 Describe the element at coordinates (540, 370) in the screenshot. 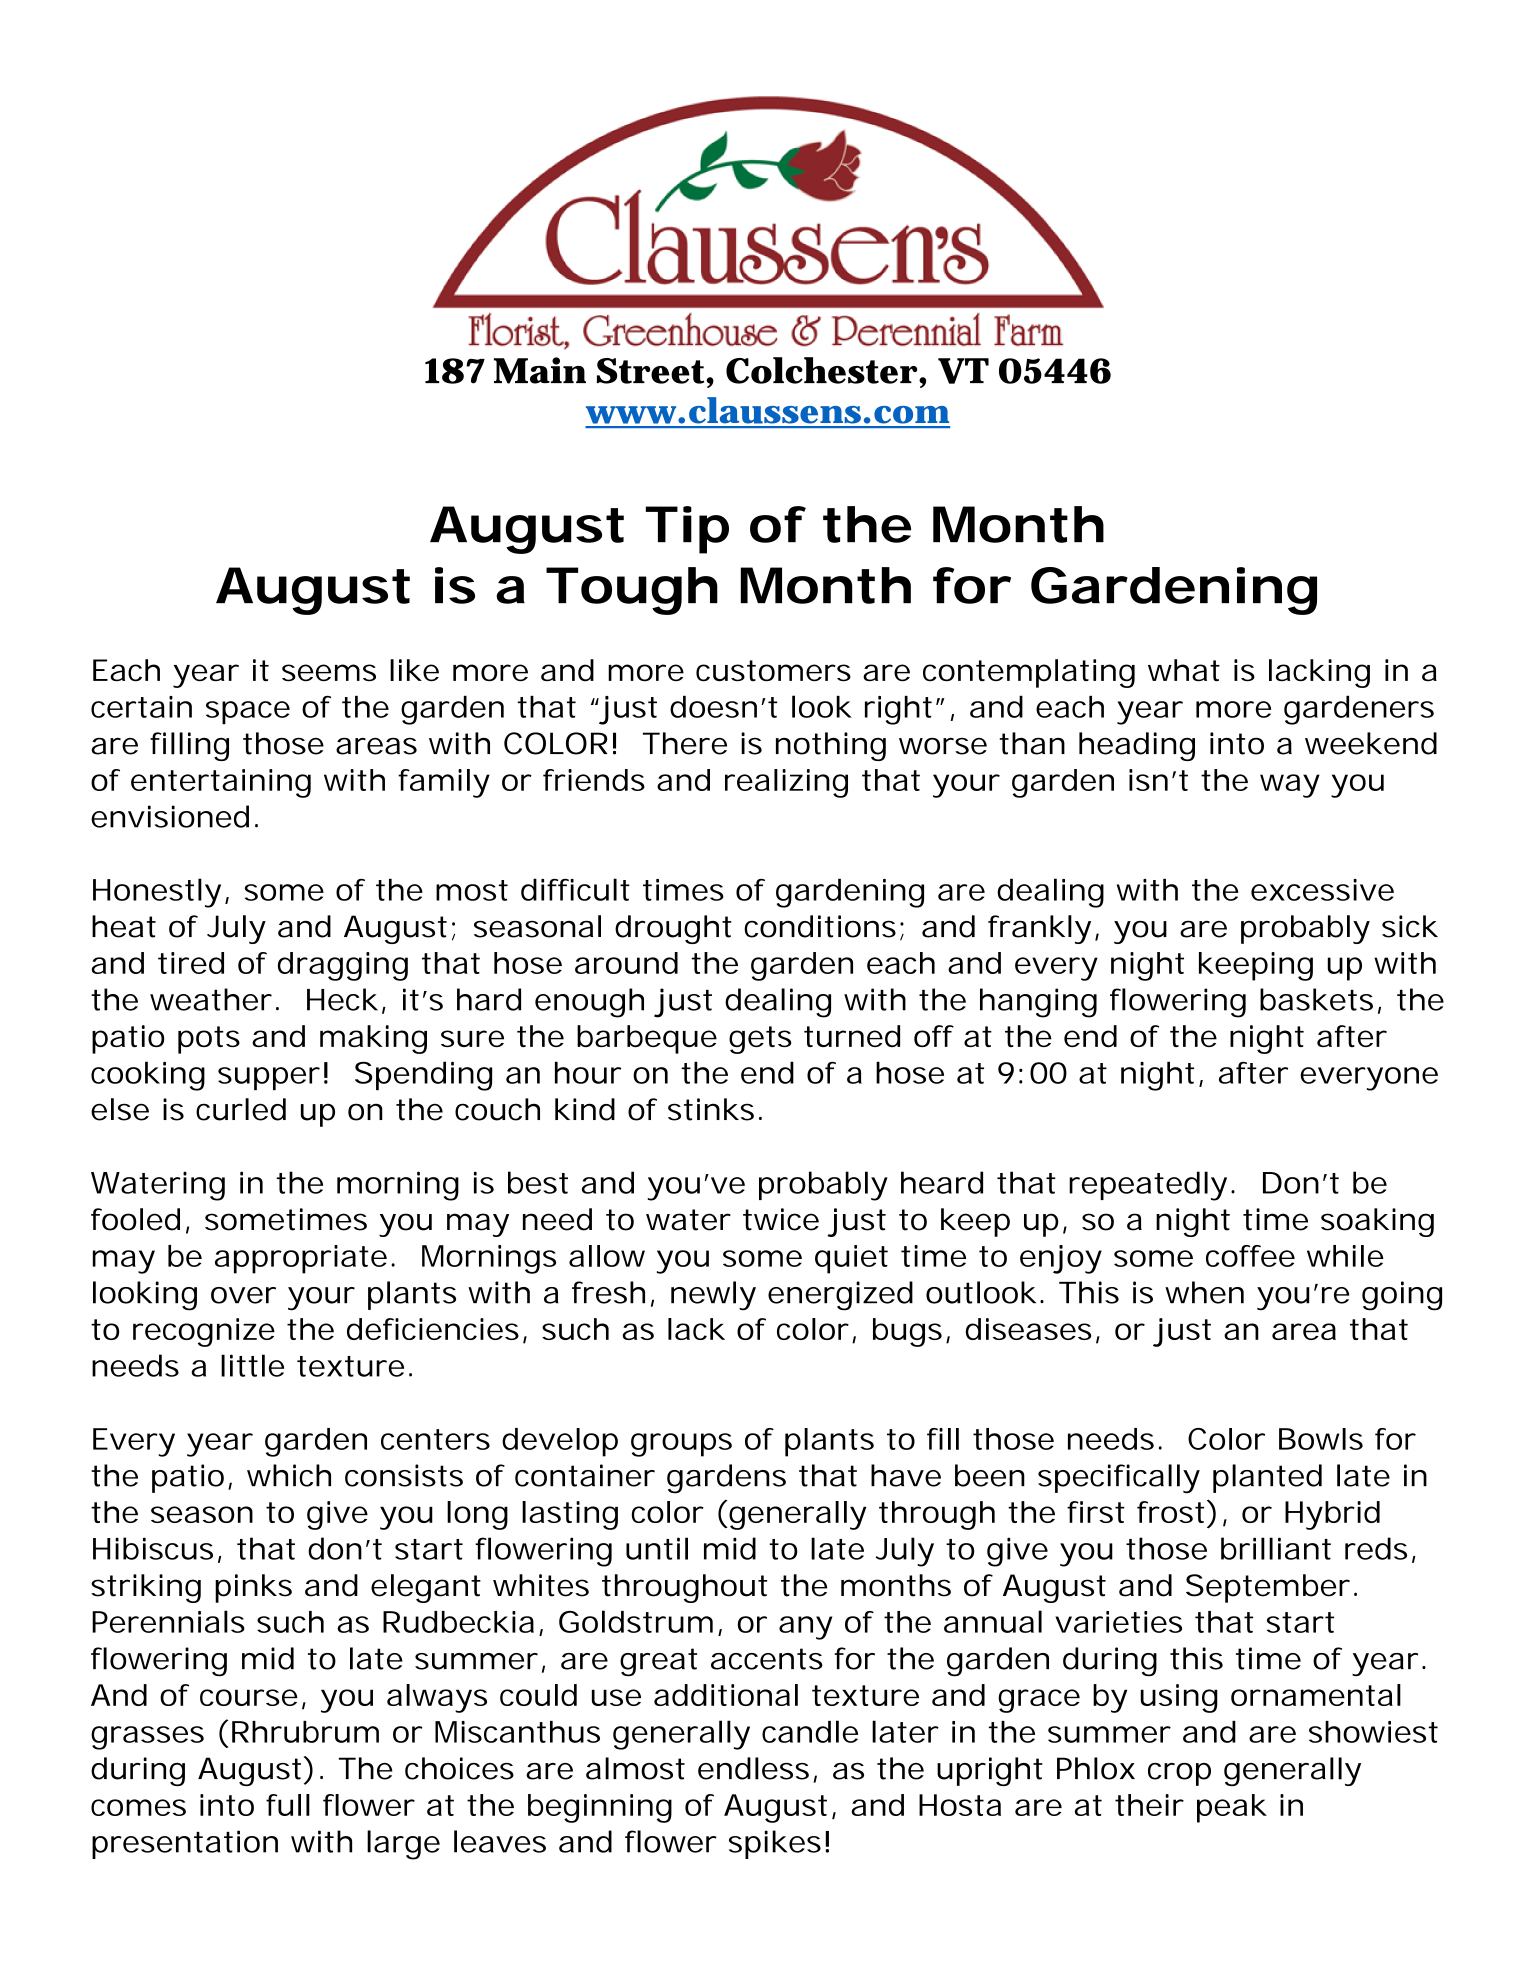

I see `Main` at that location.
